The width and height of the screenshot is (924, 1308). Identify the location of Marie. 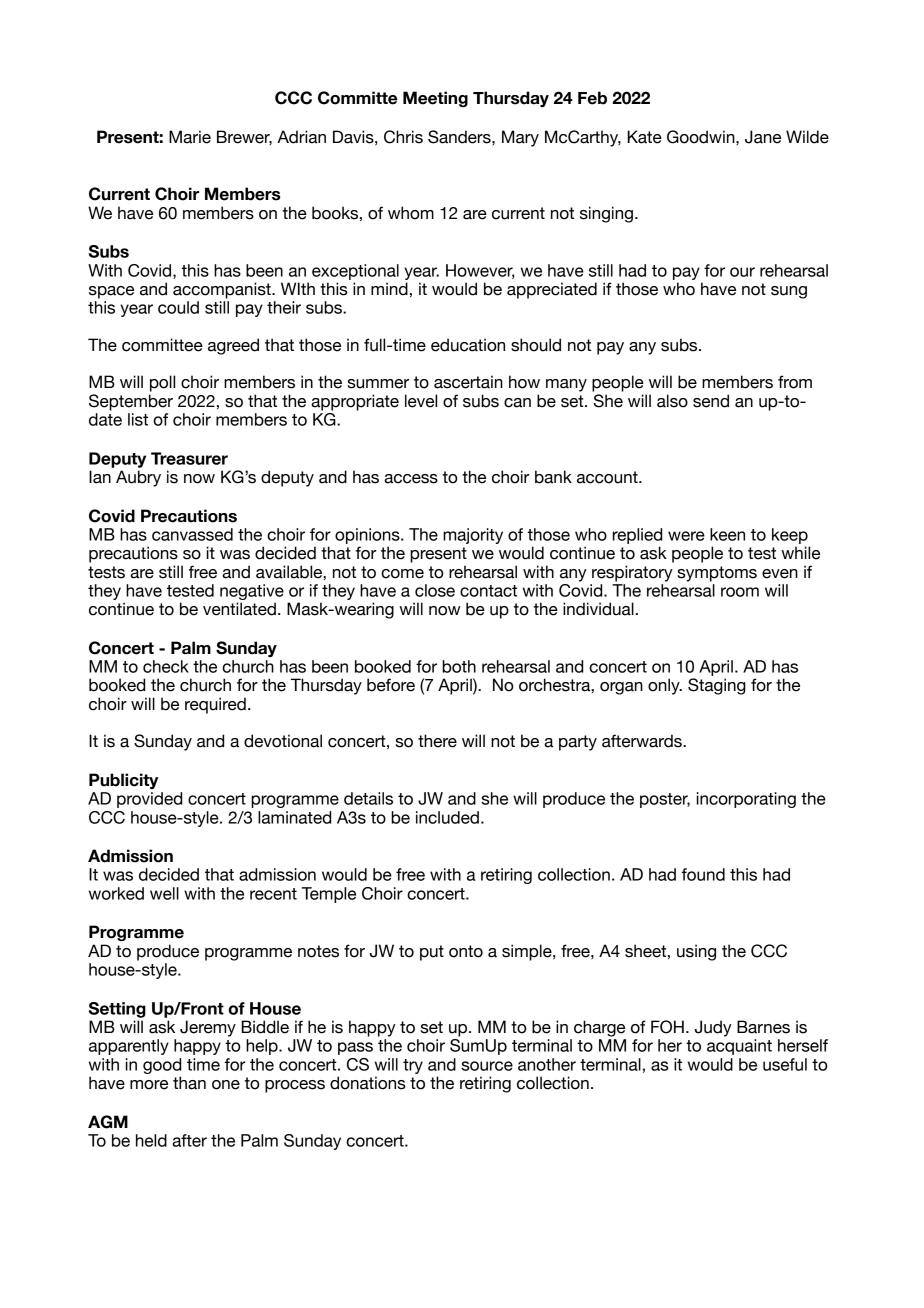
(190, 137).
